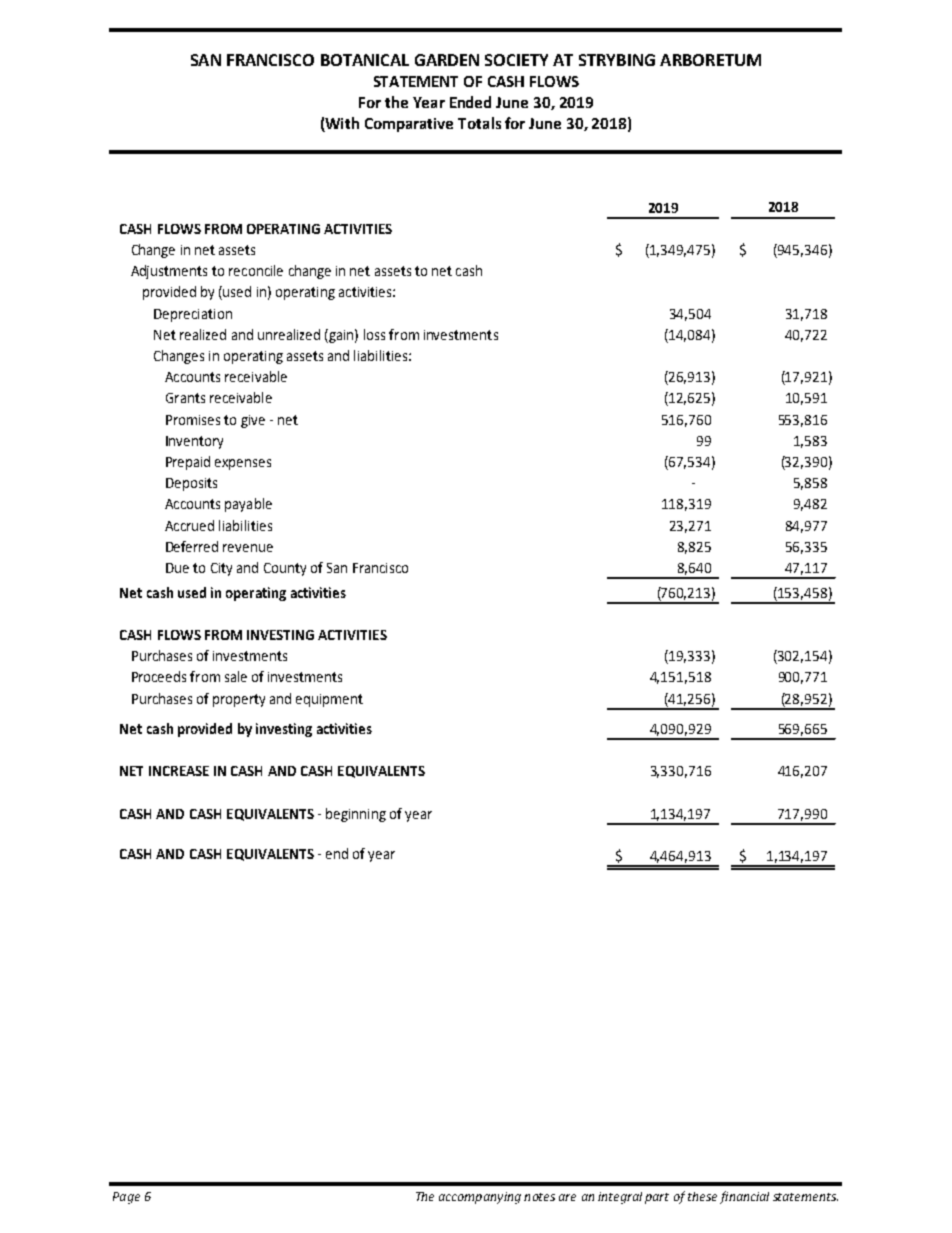  I want to click on equipment, so click(329, 700).
